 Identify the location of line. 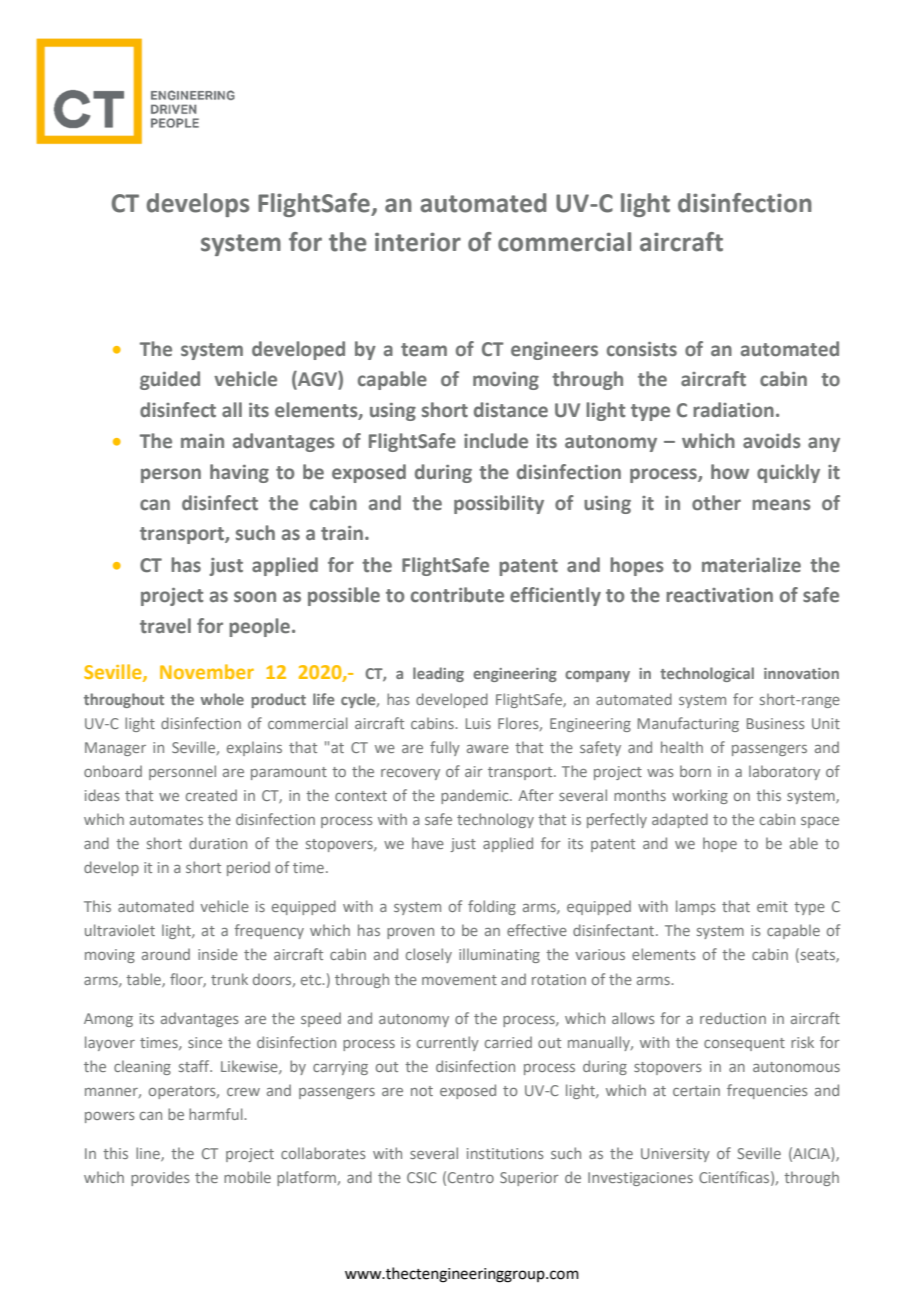
(149, 1154).
